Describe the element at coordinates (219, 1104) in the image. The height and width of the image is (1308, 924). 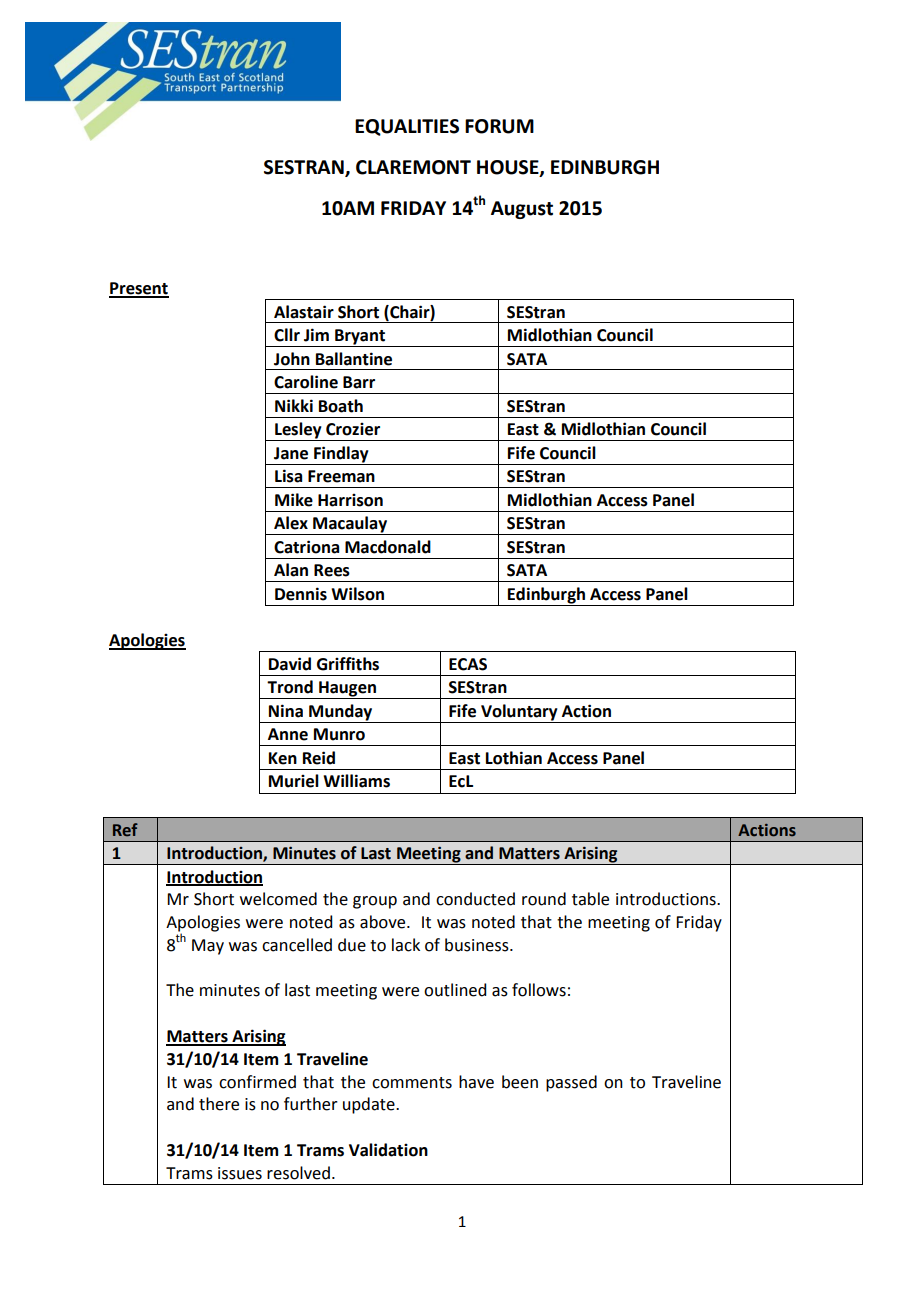
I see `there` at that location.
